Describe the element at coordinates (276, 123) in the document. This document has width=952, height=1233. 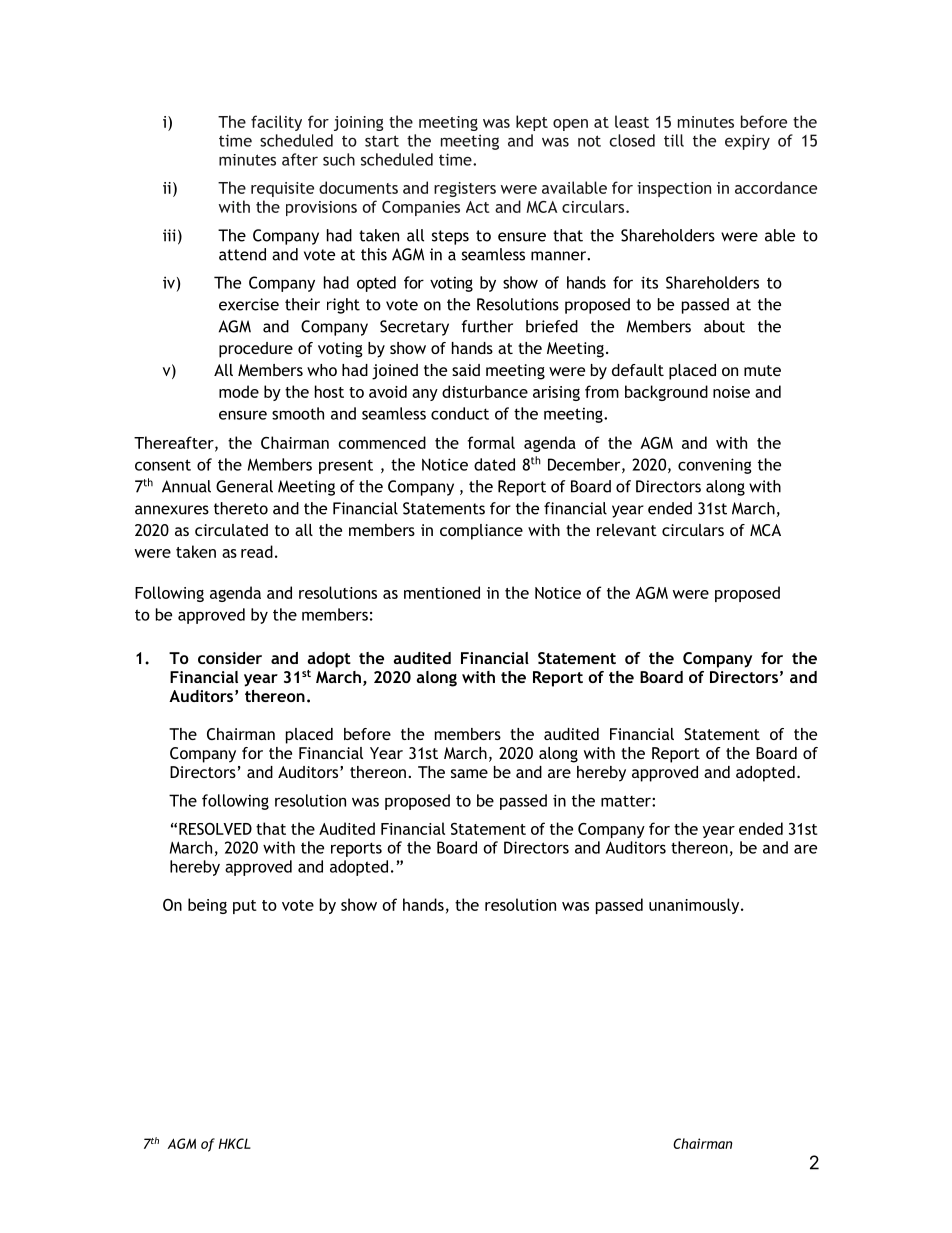
I see `facility` at that location.
